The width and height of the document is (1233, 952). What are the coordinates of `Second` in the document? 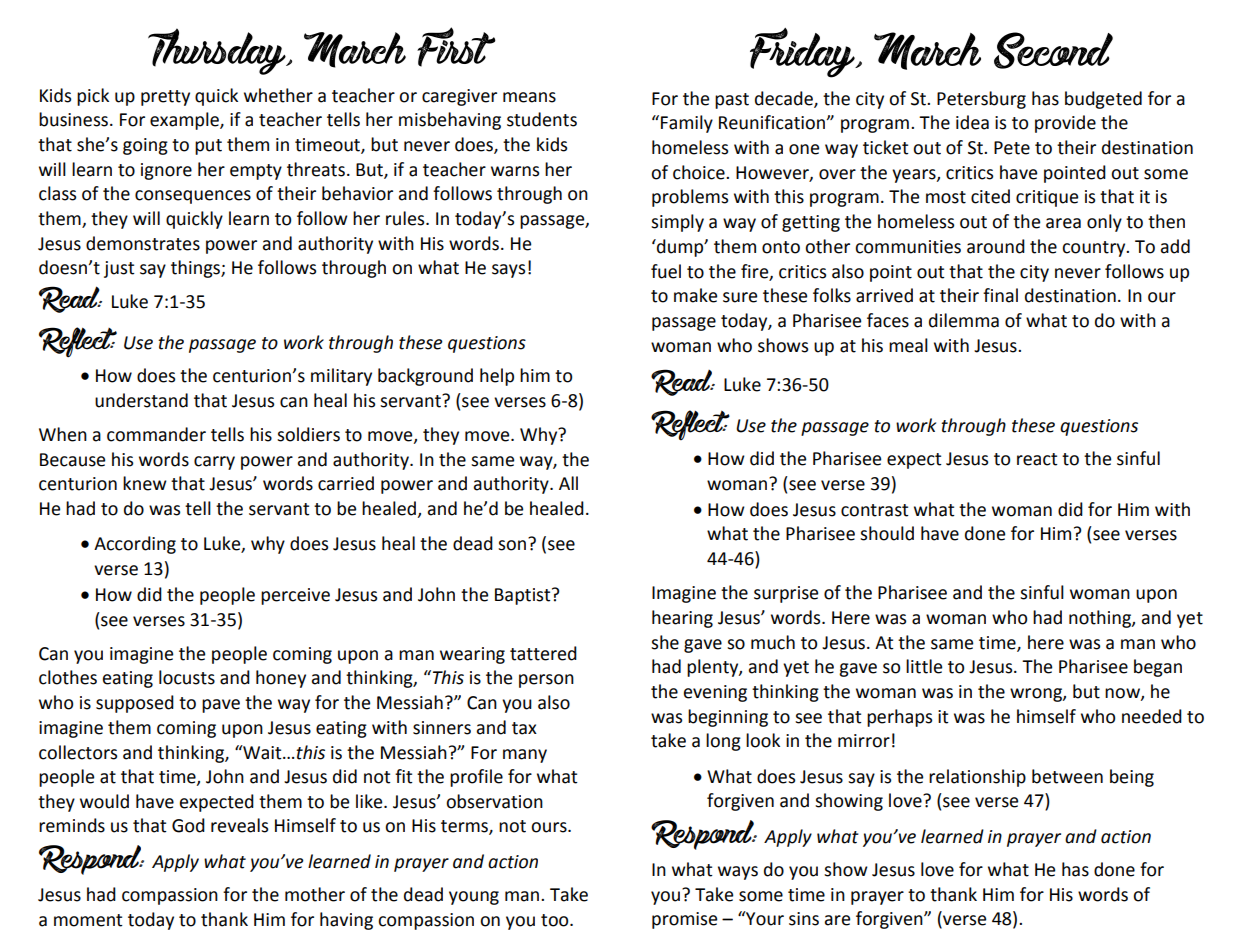 It's located at (1053, 50).
